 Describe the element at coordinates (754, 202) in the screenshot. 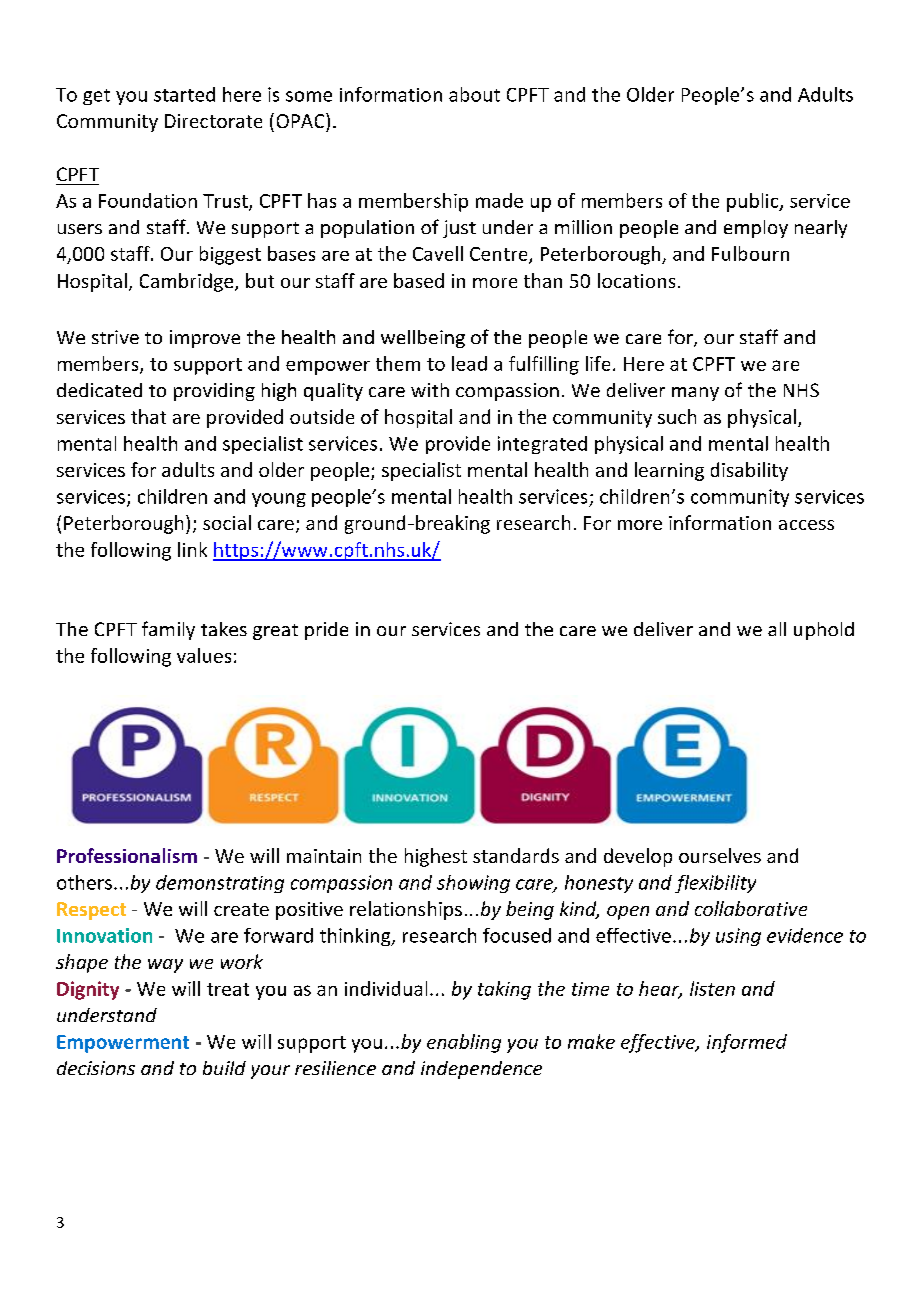

I see `public` at that location.
